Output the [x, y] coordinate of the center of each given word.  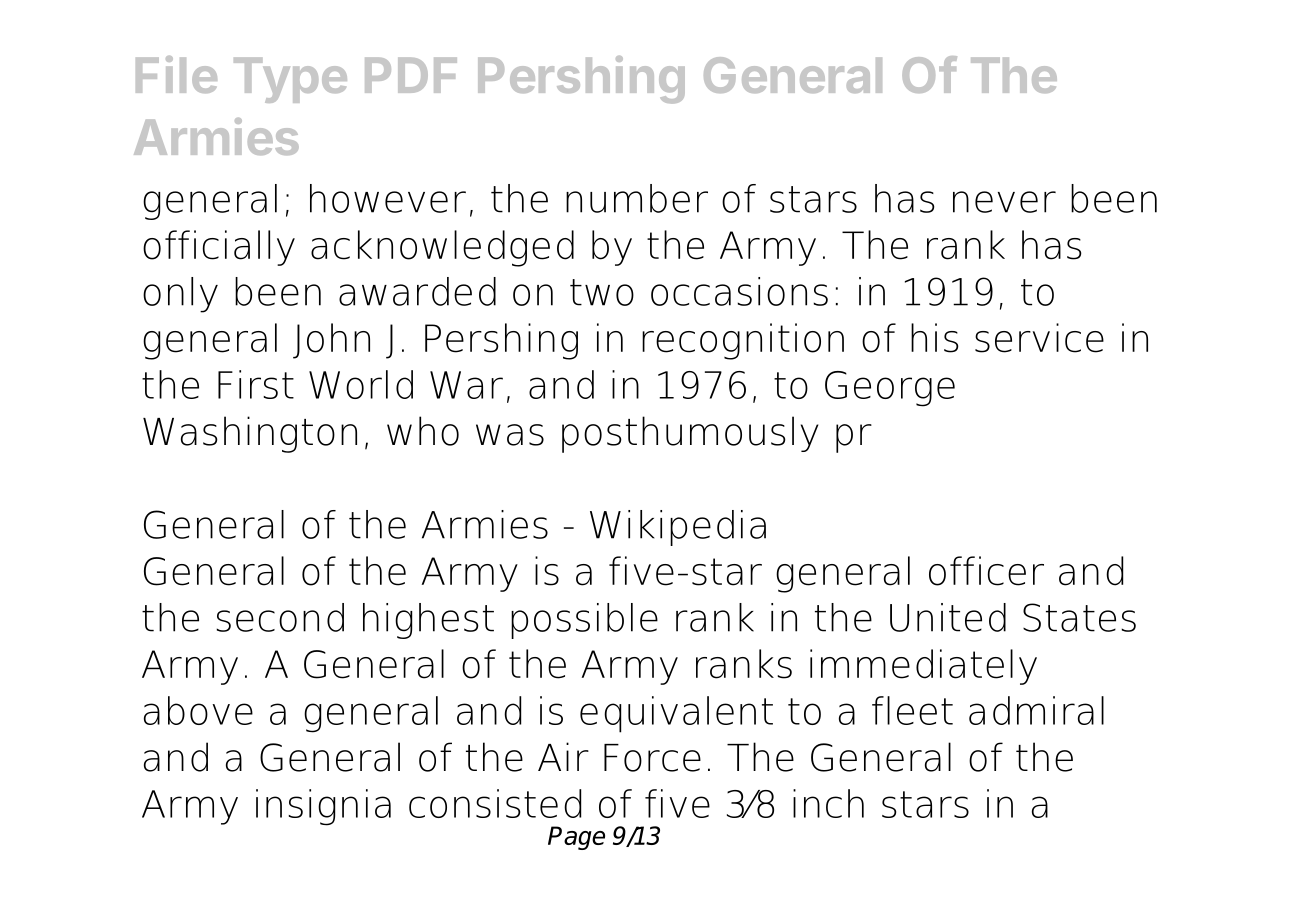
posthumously [690, 434]
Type [290, 80]
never [1004, 202]
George [890, 389]
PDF [411, 75]
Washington [250, 434]
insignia [323, 807]
